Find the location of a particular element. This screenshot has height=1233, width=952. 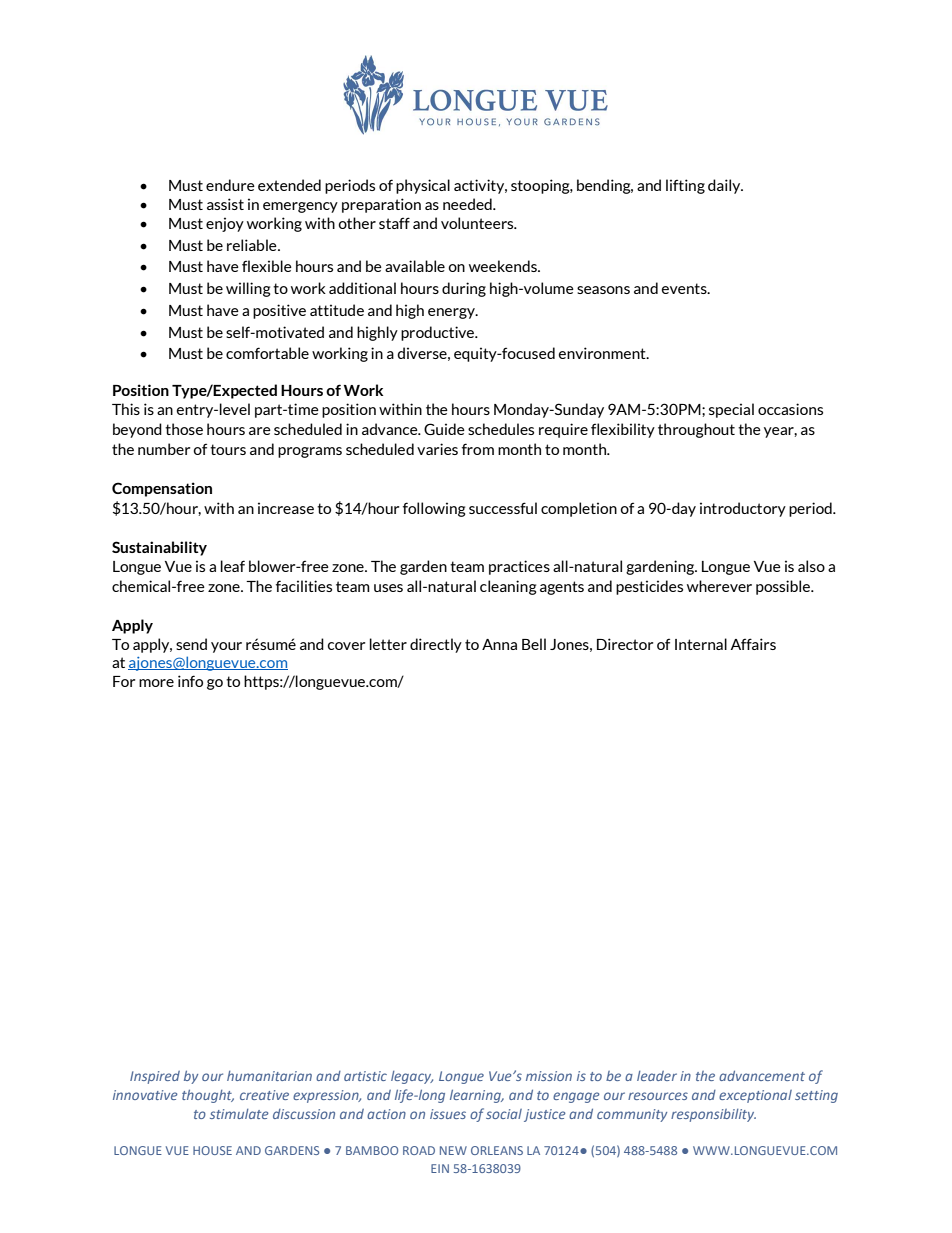

info is located at coordinates (190, 681).
